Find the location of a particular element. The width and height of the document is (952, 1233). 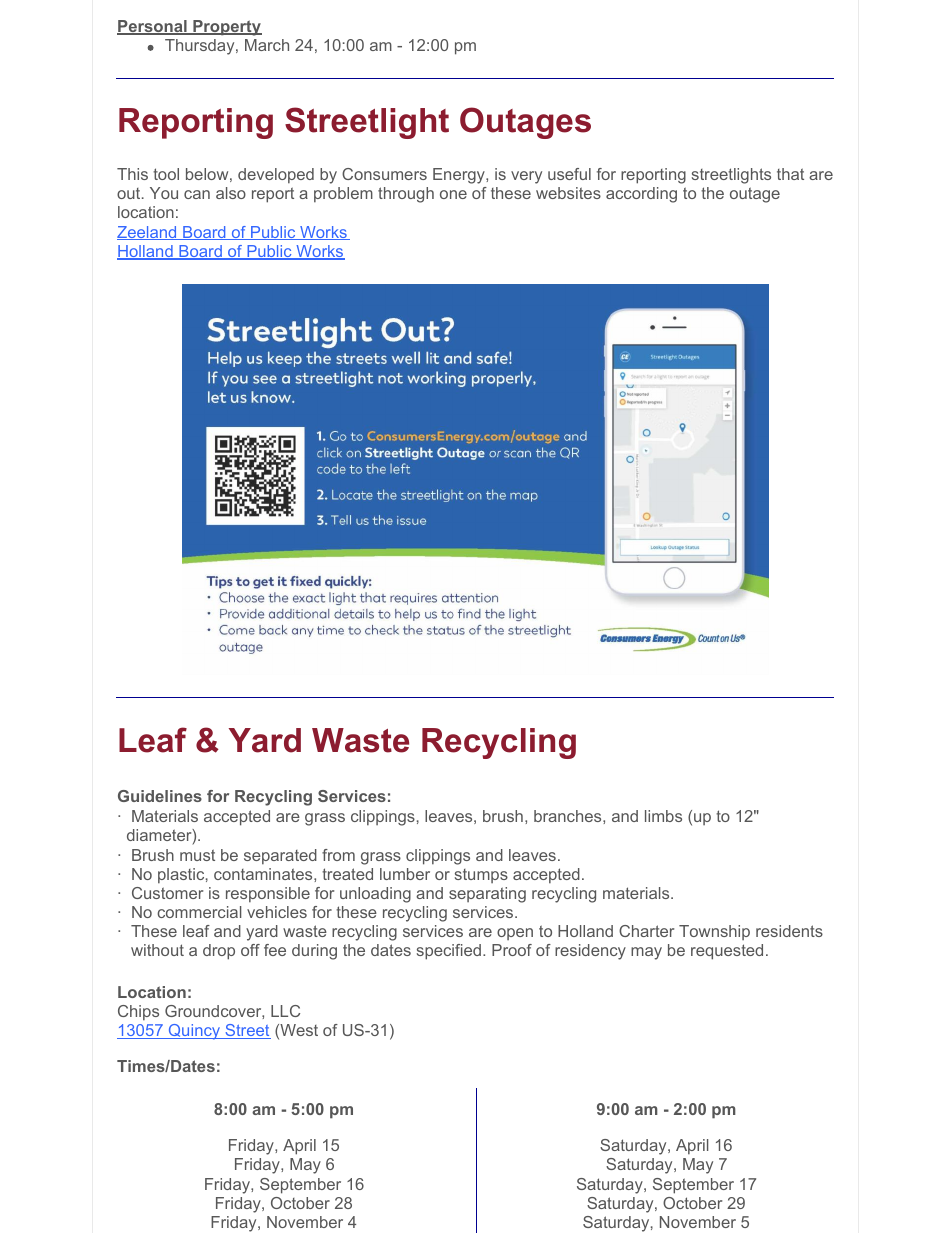

Zeeland is located at coordinates (148, 233).
